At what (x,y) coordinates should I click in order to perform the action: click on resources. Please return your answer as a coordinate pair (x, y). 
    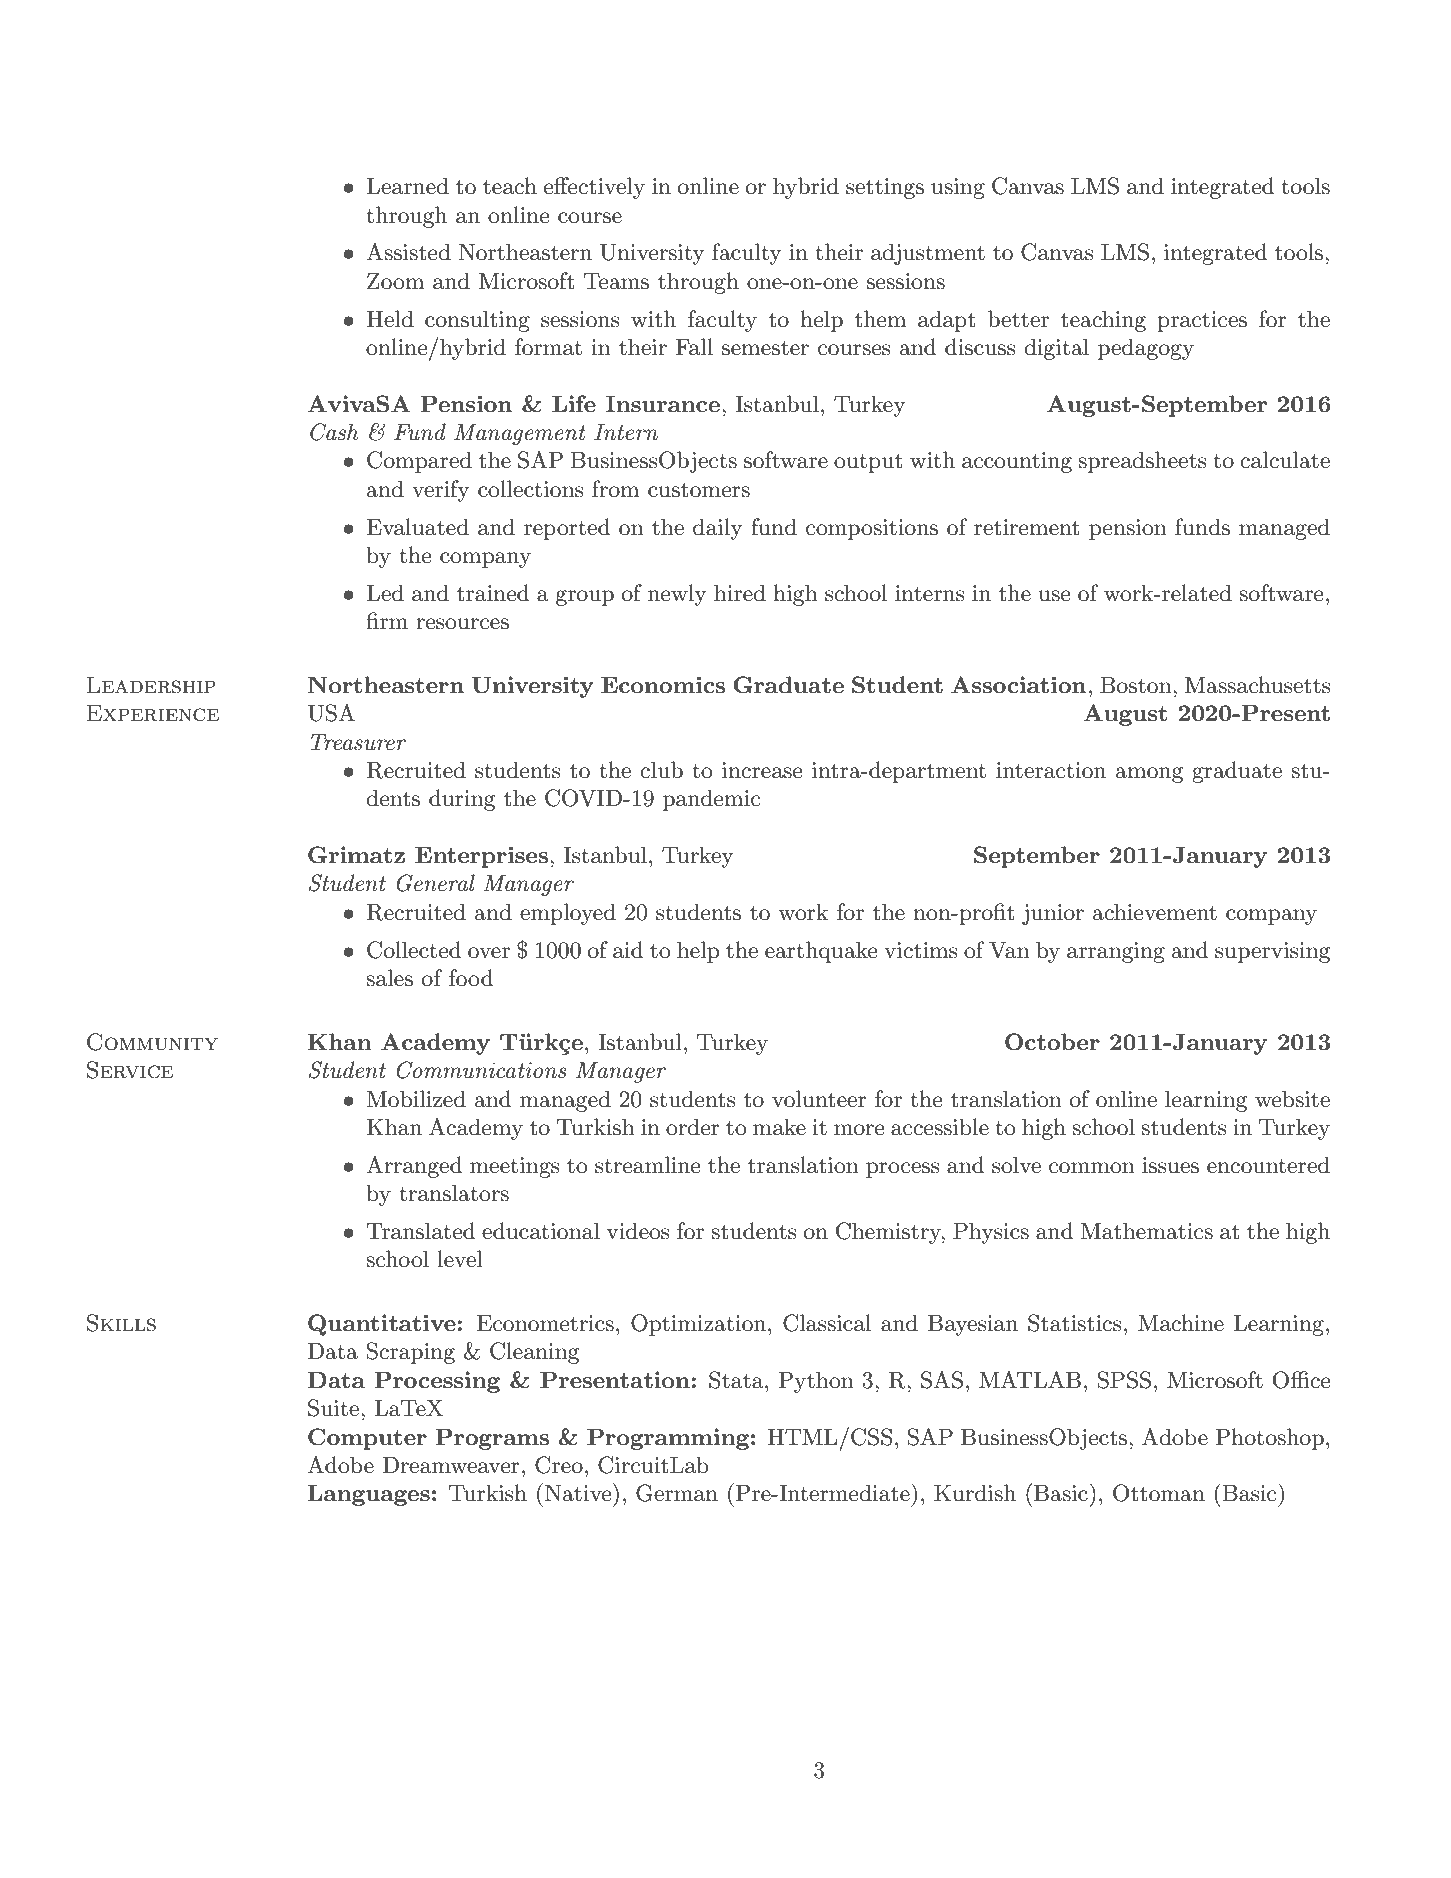
    Looking at the image, I should click on (462, 624).
